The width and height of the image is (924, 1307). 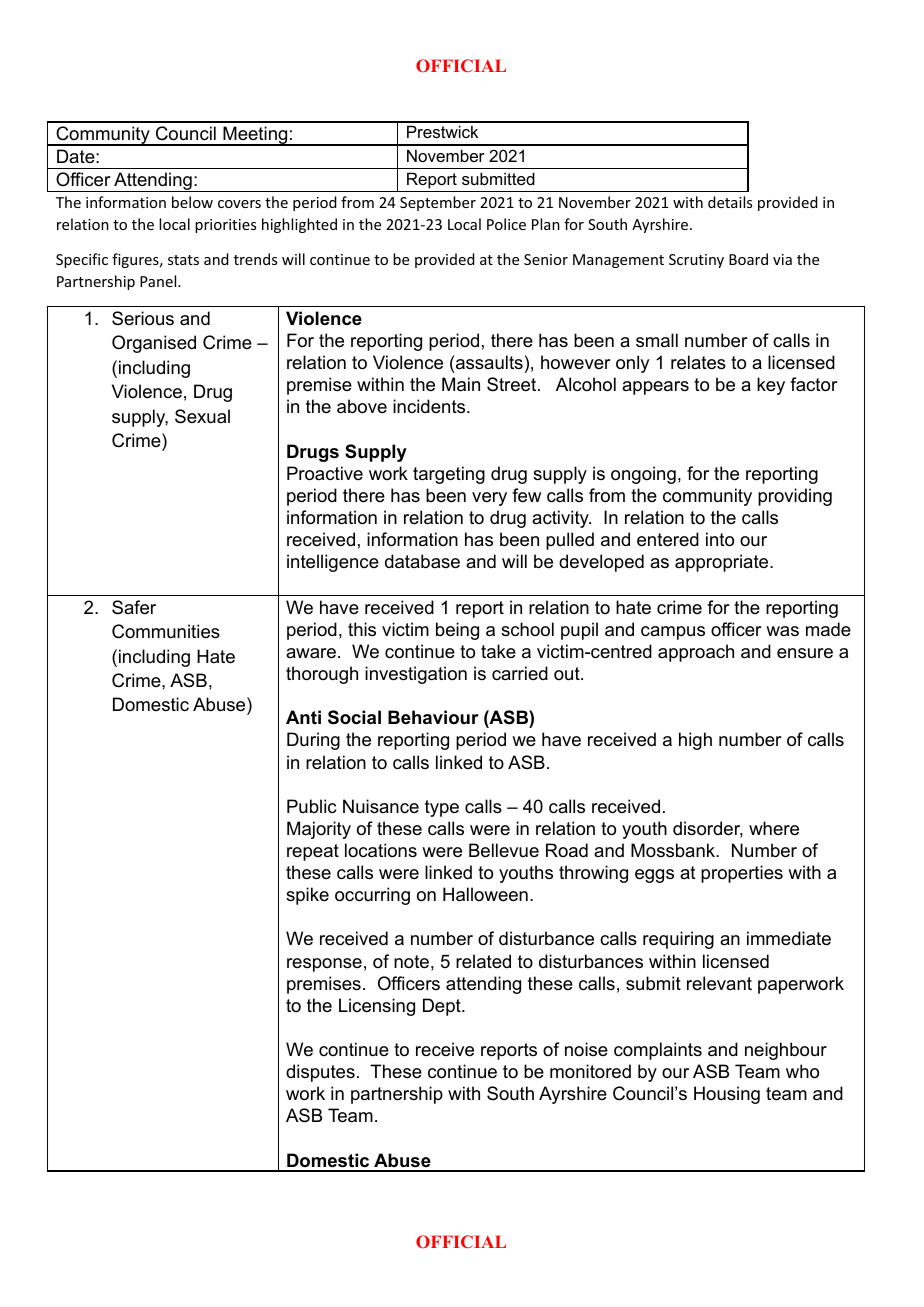 What do you see at coordinates (771, 386) in the image?
I see `key` at bounding box center [771, 386].
